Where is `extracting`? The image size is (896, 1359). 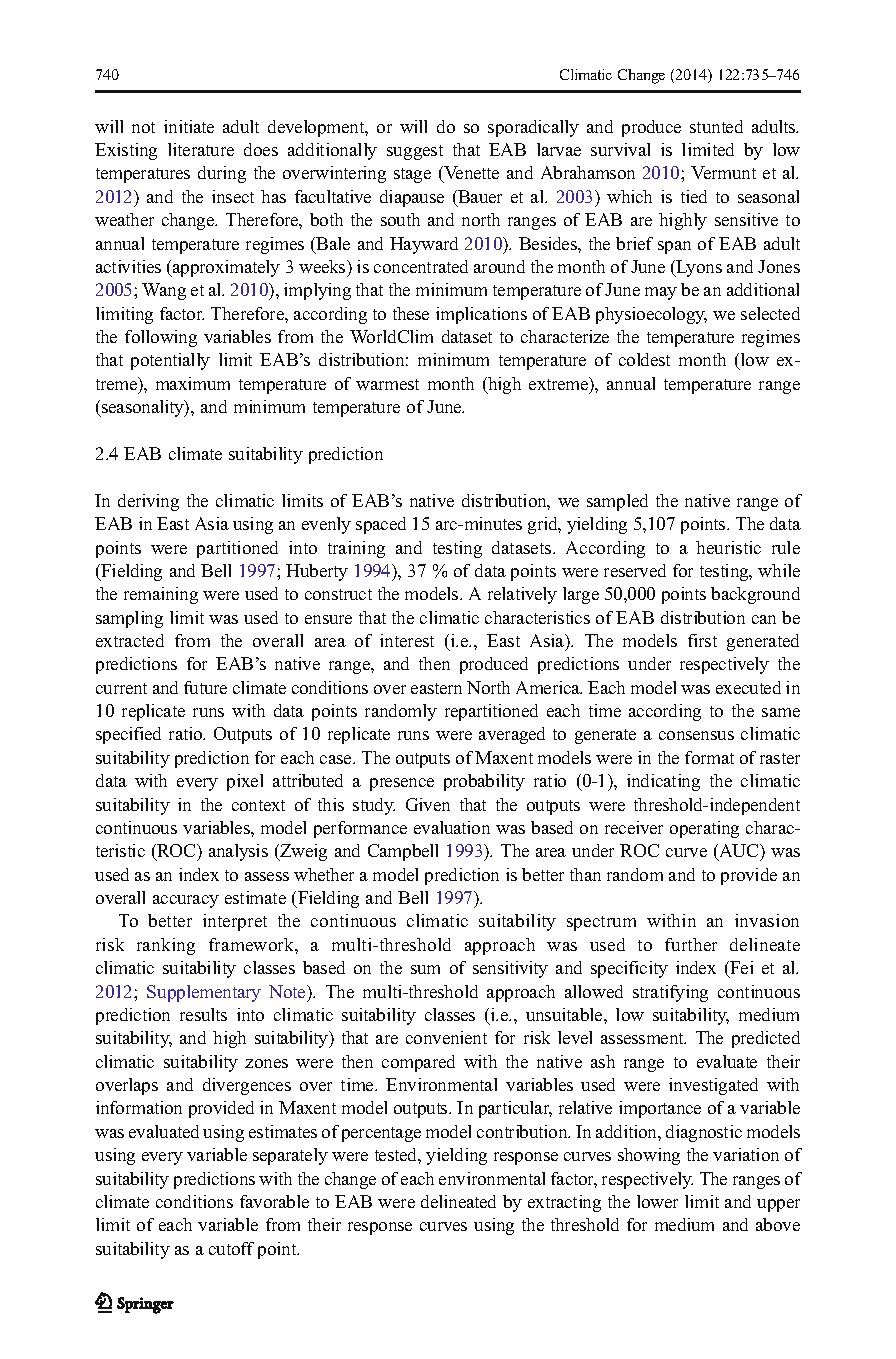
extracting is located at coordinates (564, 1203).
